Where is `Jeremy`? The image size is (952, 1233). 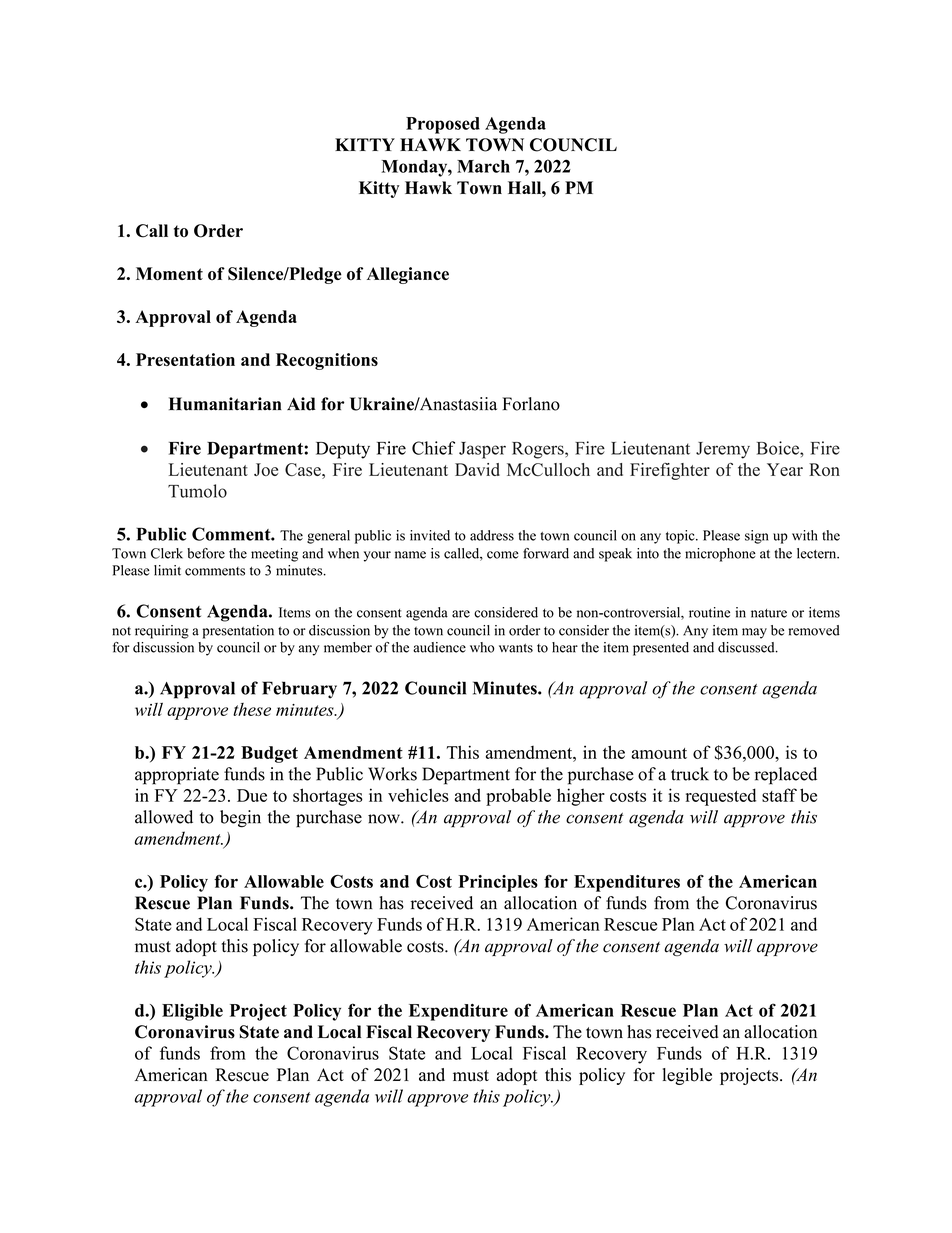
Jeremy is located at coordinates (723, 450).
